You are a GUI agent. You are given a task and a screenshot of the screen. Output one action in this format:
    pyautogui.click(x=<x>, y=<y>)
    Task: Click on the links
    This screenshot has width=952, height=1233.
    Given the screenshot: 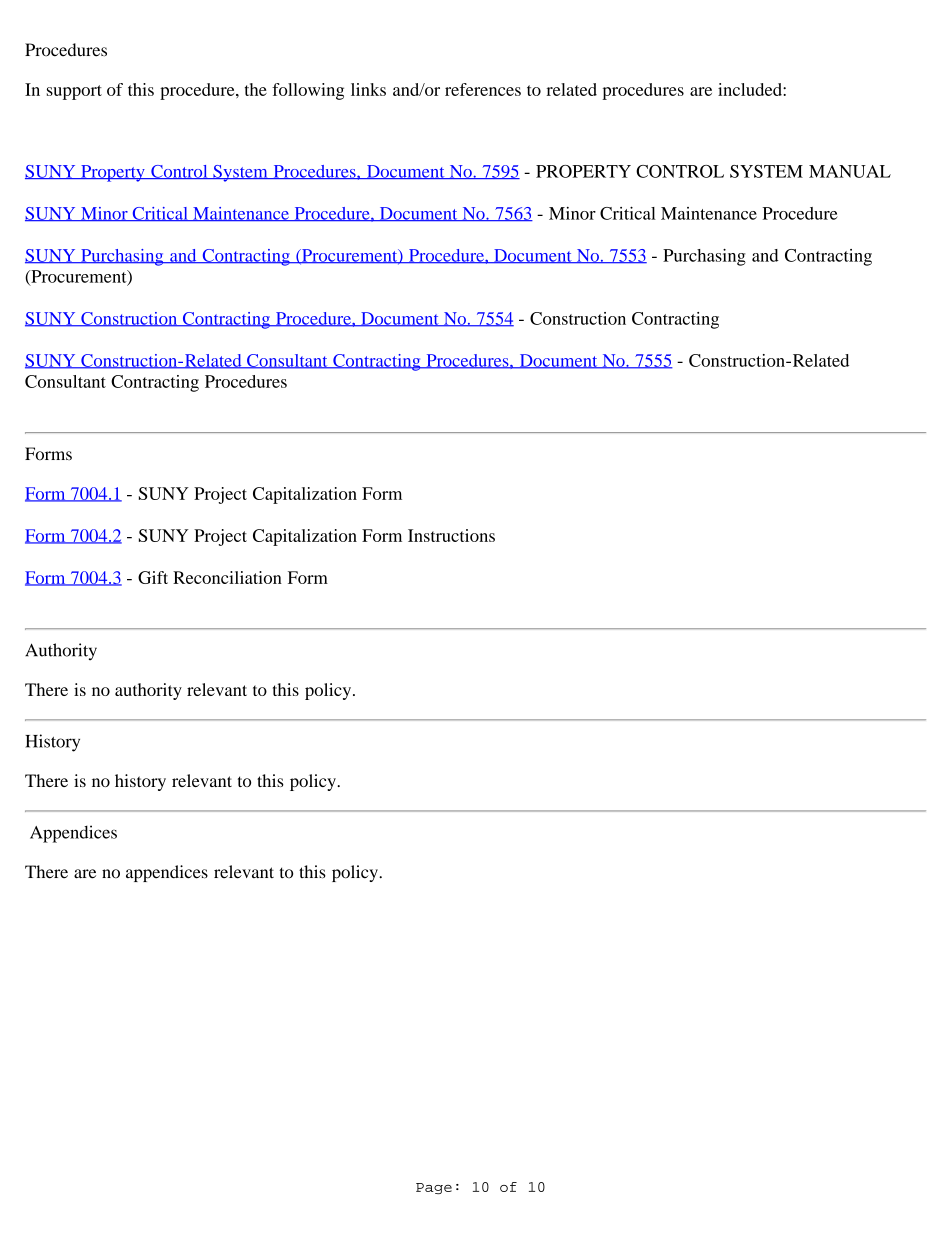 What is the action you would take?
    pyautogui.click(x=368, y=89)
